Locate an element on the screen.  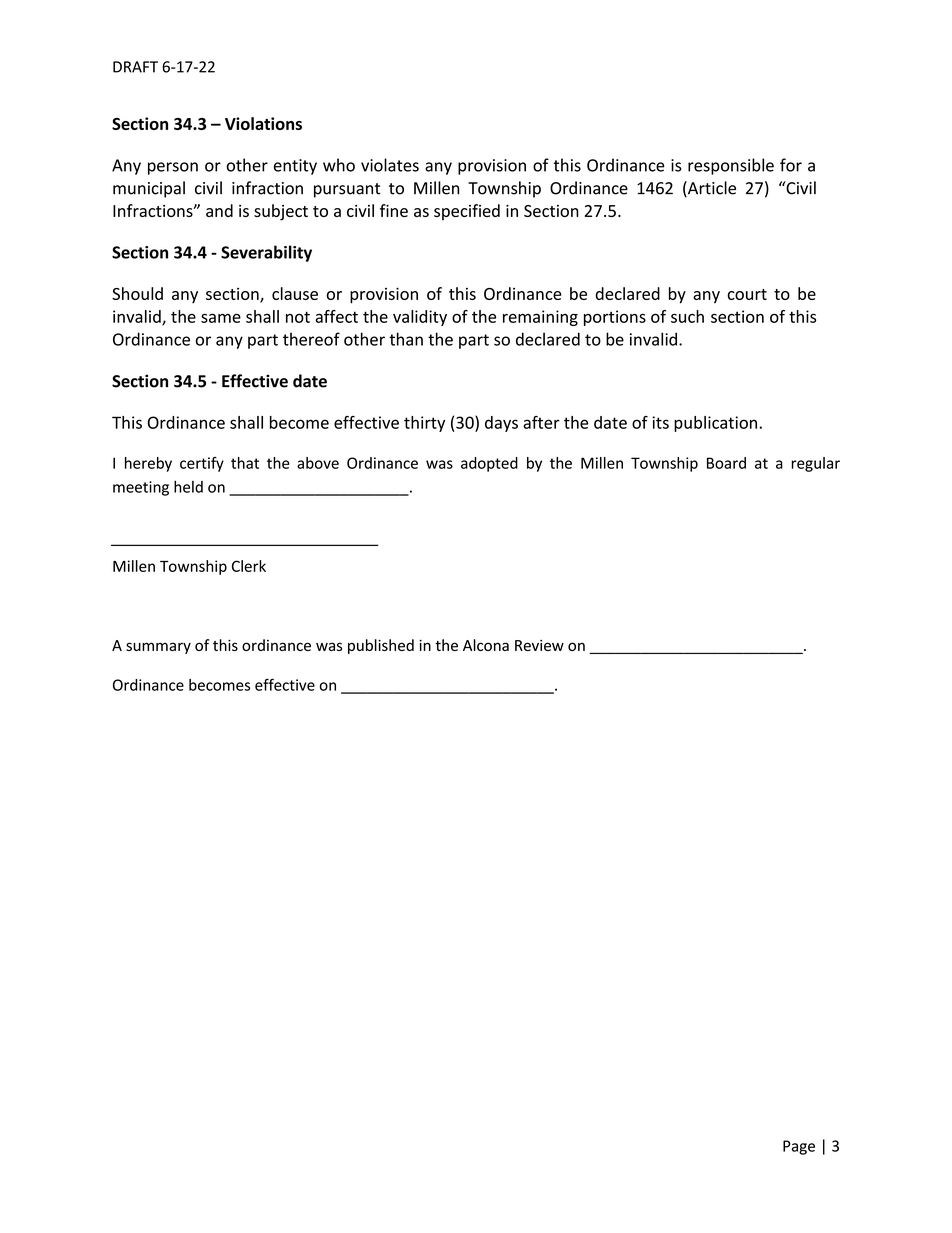
regular is located at coordinates (815, 464).
